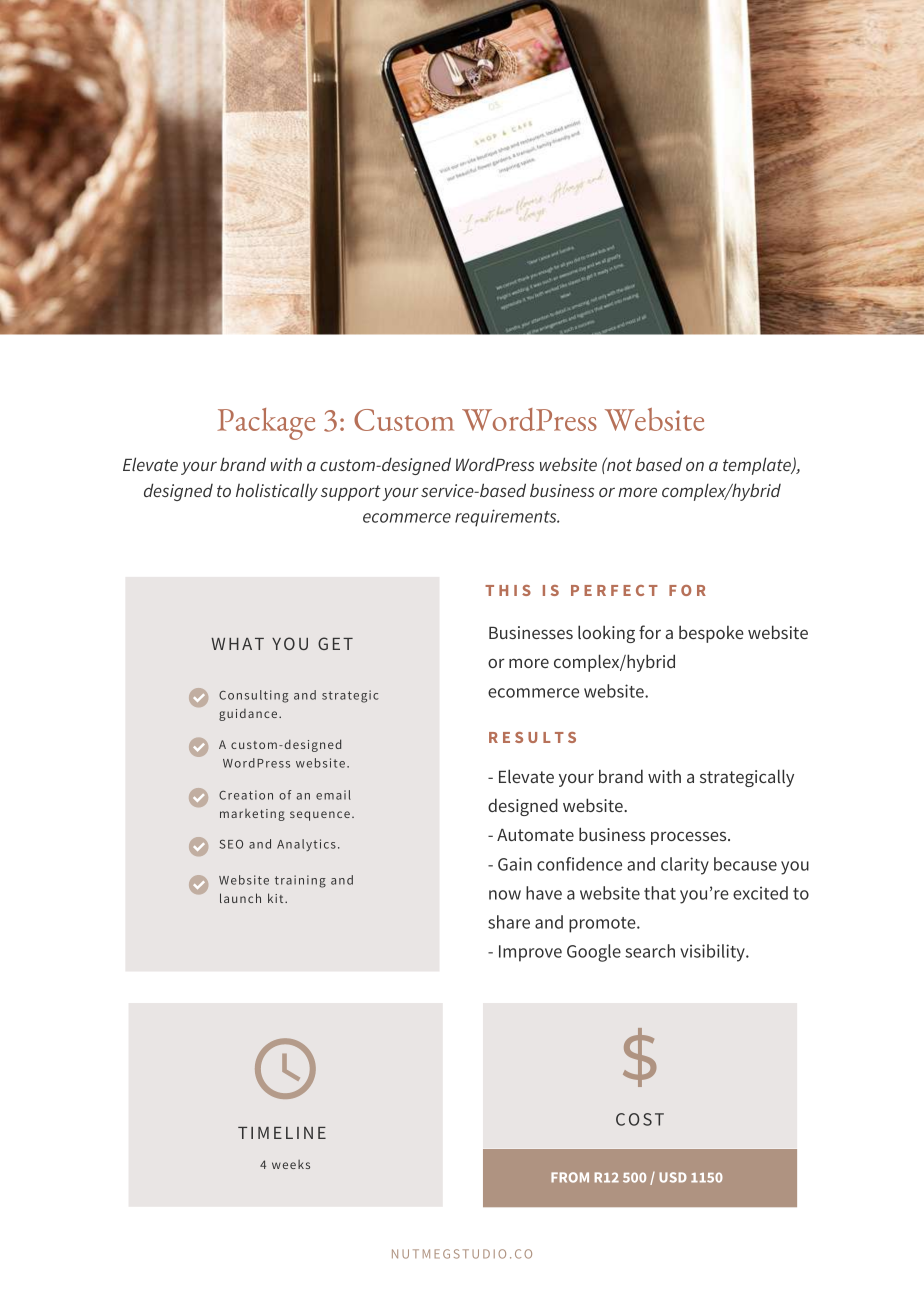 Image resolution: width=924 pixels, height=1309 pixels. Describe the element at coordinates (570, 1177) in the screenshot. I see `FROM` at that location.
